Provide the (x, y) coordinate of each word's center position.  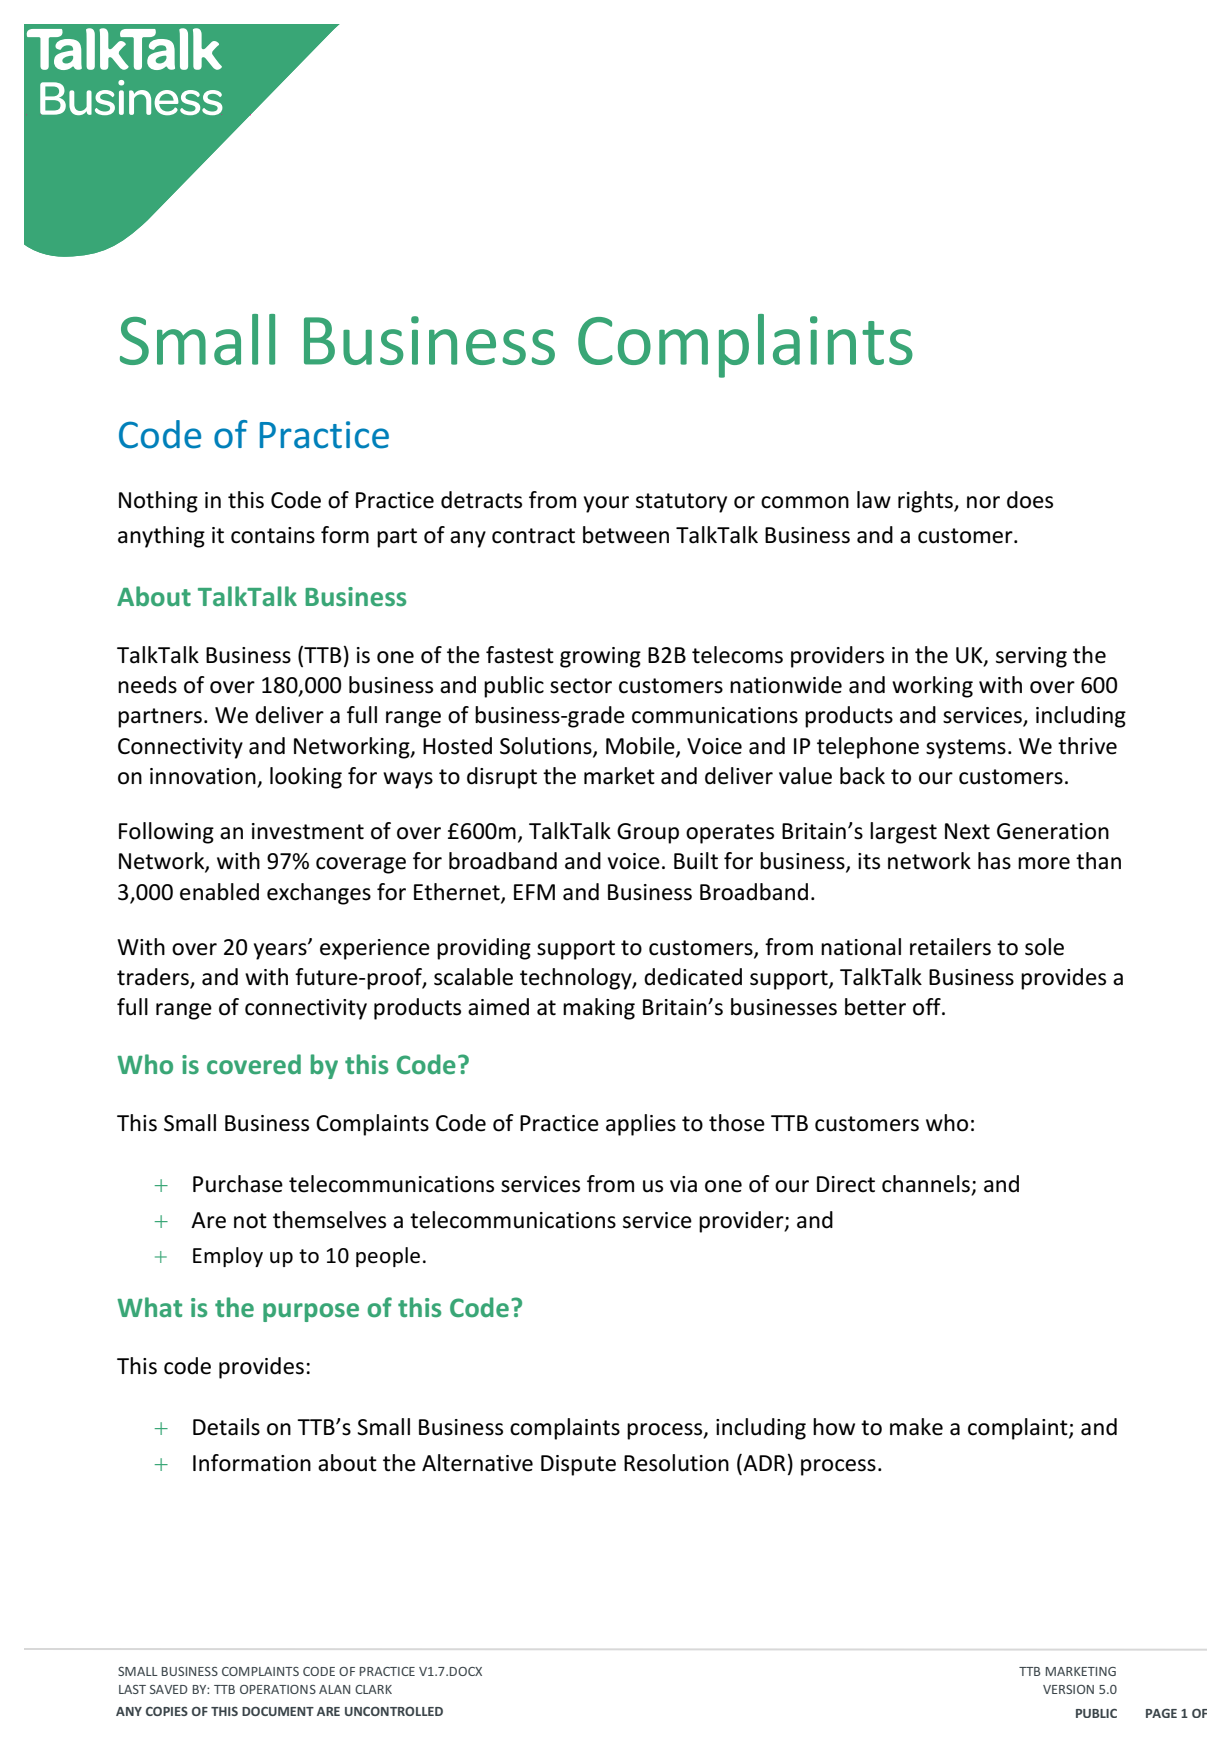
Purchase (238, 1184)
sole (1044, 947)
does (1030, 500)
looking (306, 778)
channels (926, 1184)
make (916, 1427)
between (626, 535)
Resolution (676, 1463)
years (281, 951)
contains (273, 535)
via (683, 1184)
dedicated (693, 977)
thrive (1087, 746)
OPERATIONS (278, 1689)
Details (226, 1427)
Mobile (641, 746)
